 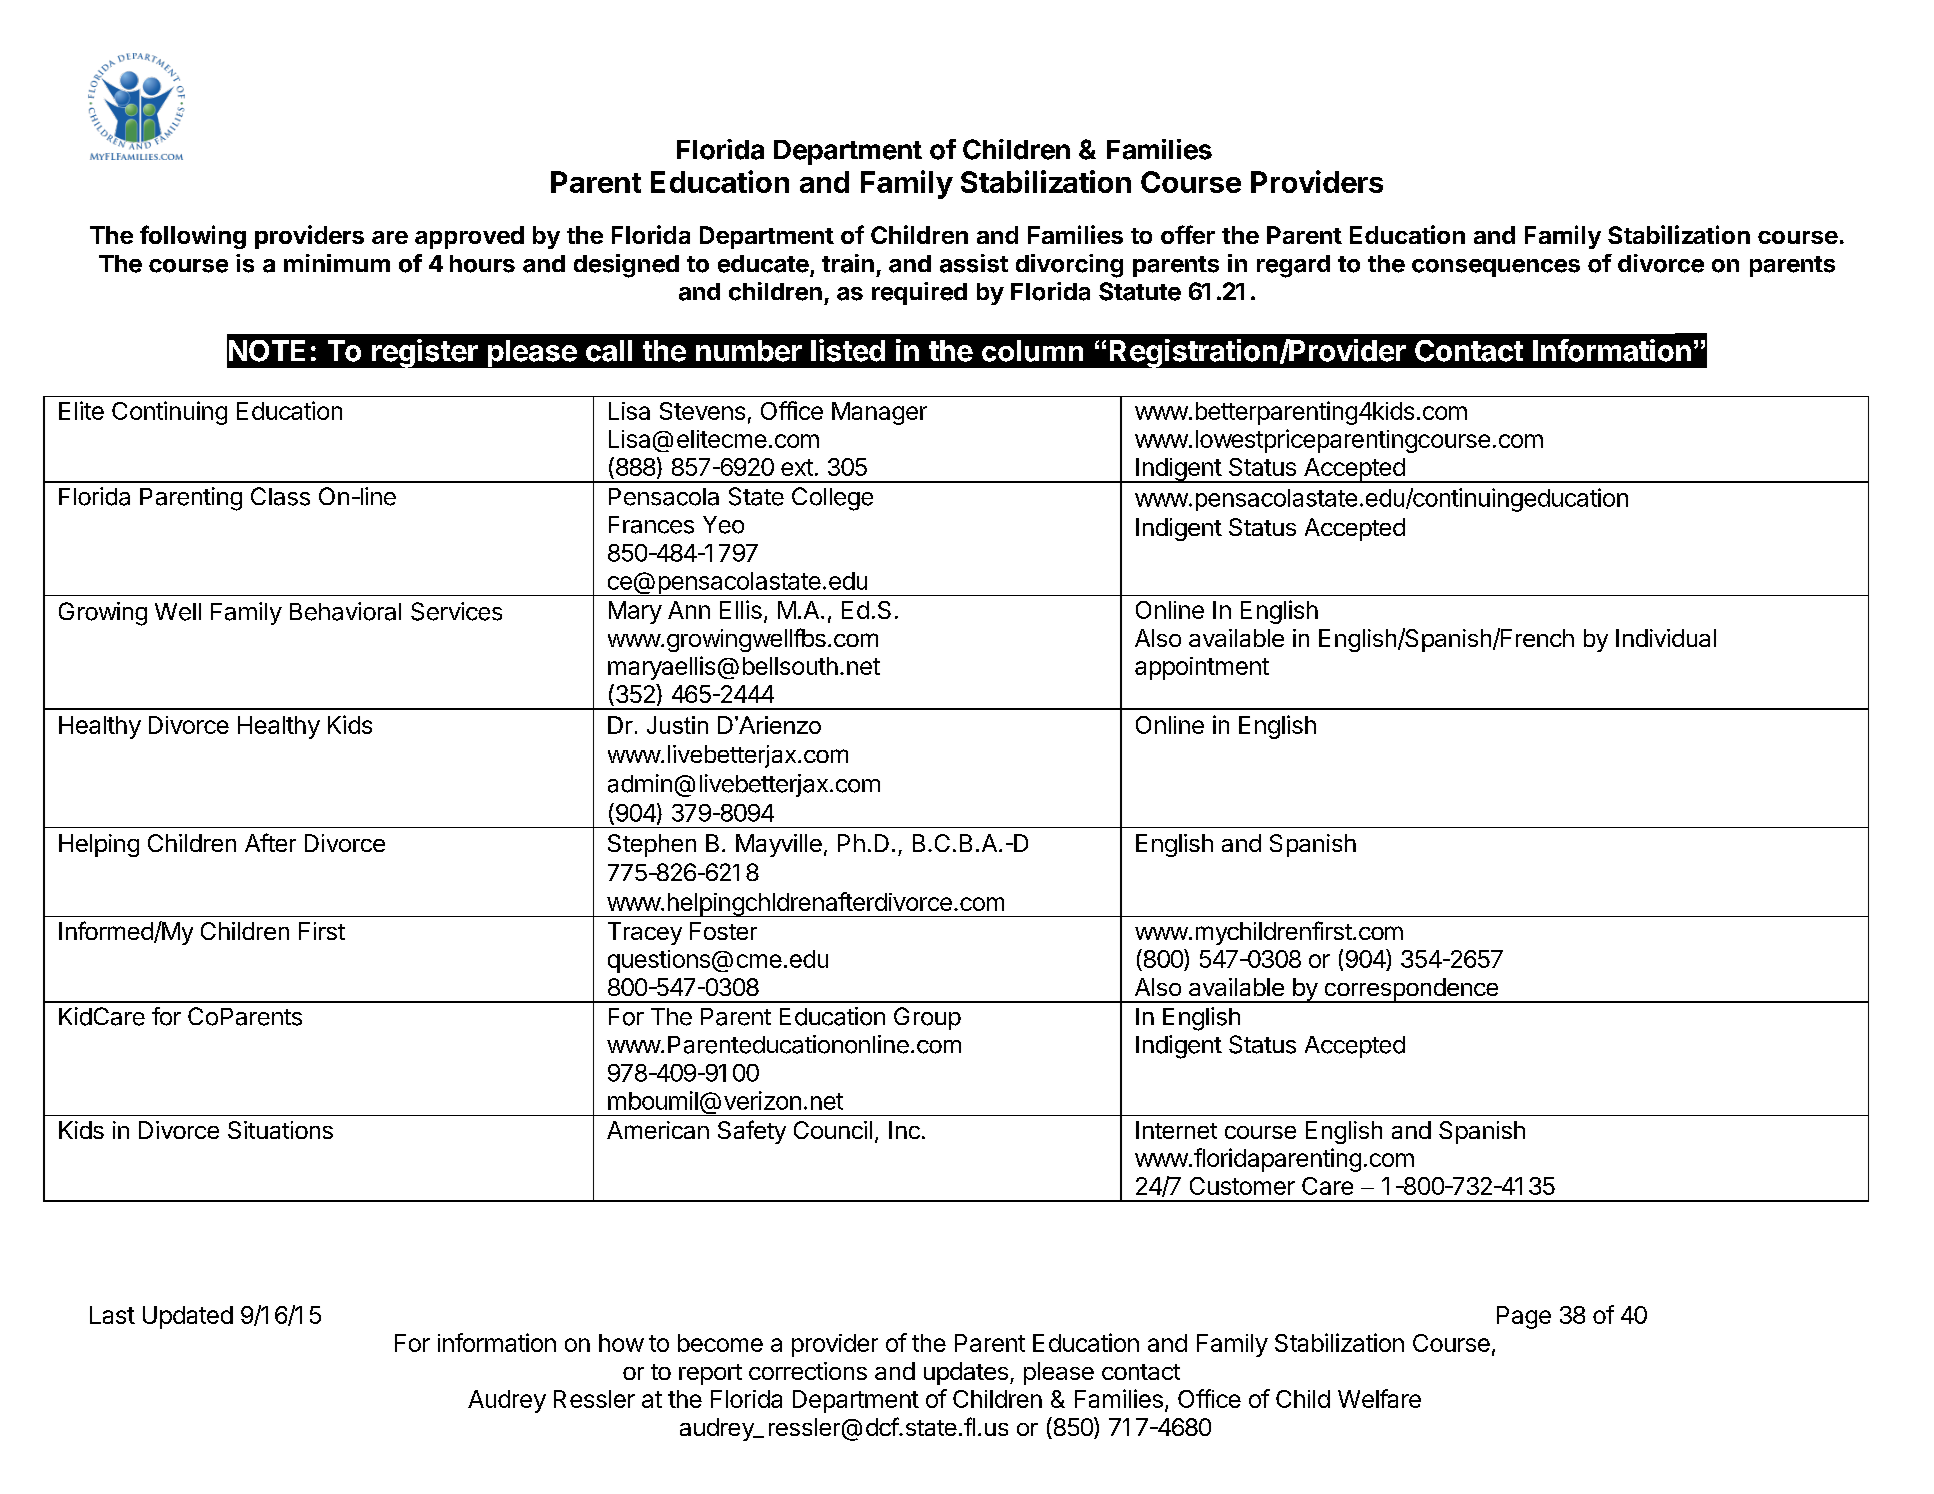 What do you see at coordinates (974, 263) in the screenshot?
I see `assist` at bounding box center [974, 263].
